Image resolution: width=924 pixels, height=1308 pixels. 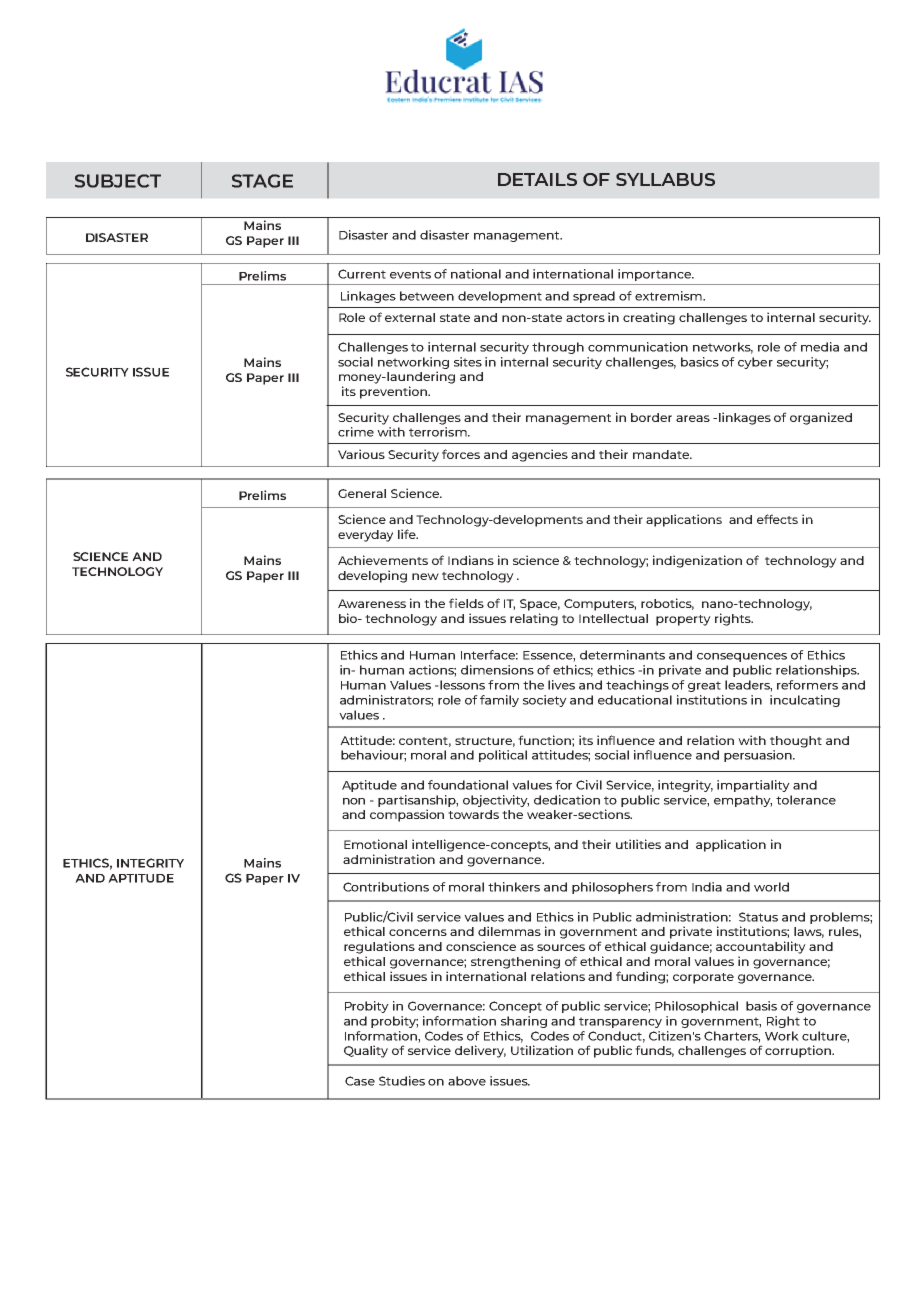 I want to click on STAGE, so click(x=262, y=181).
